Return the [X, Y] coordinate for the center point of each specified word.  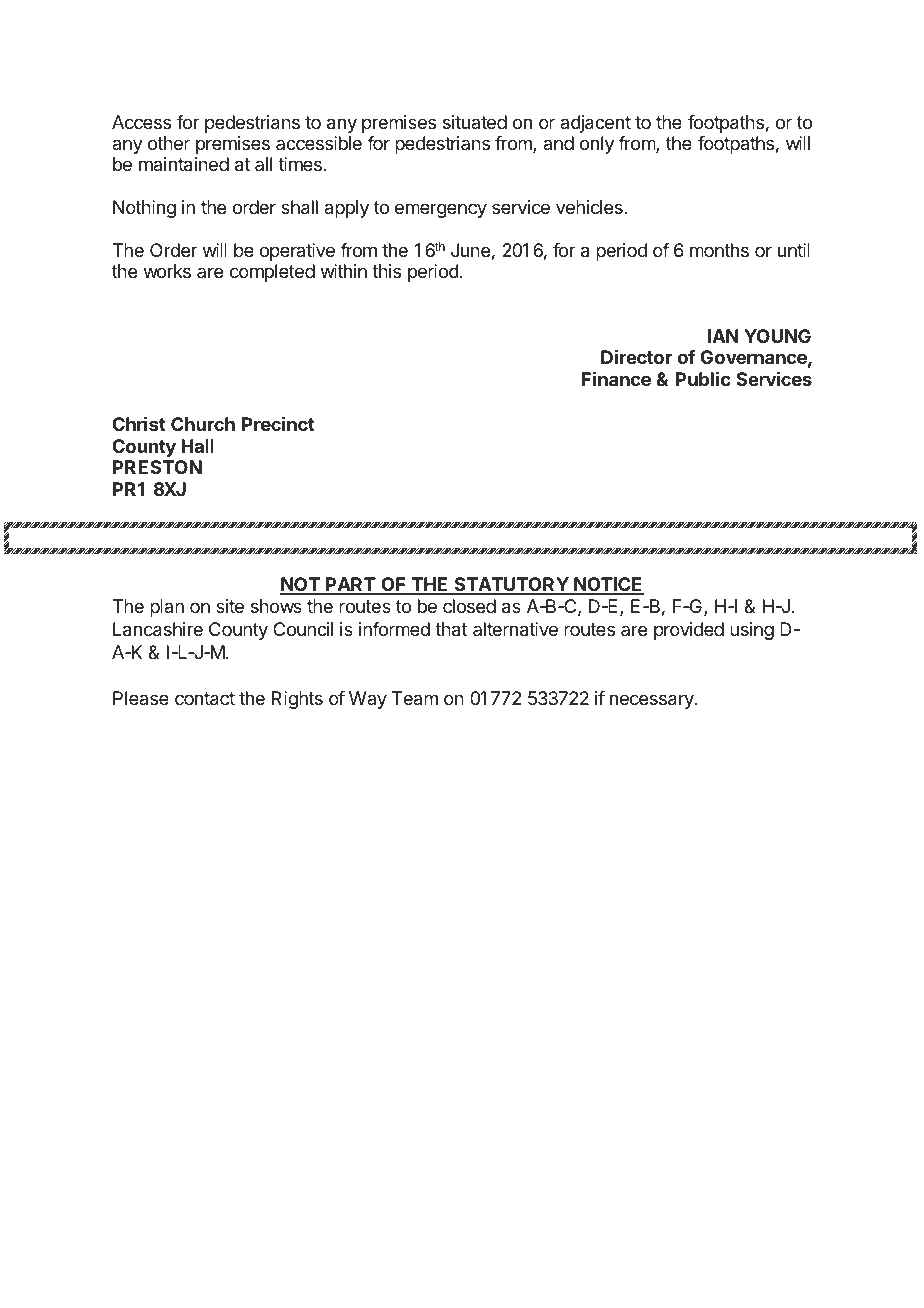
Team [415, 698]
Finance [616, 378]
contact [205, 699]
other [169, 143]
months [719, 250]
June [470, 250]
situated [475, 122]
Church [203, 424]
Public [703, 378]
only [597, 145]
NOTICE [608, 585]
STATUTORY [511, 585]
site [230, 606]
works [167, 271]
